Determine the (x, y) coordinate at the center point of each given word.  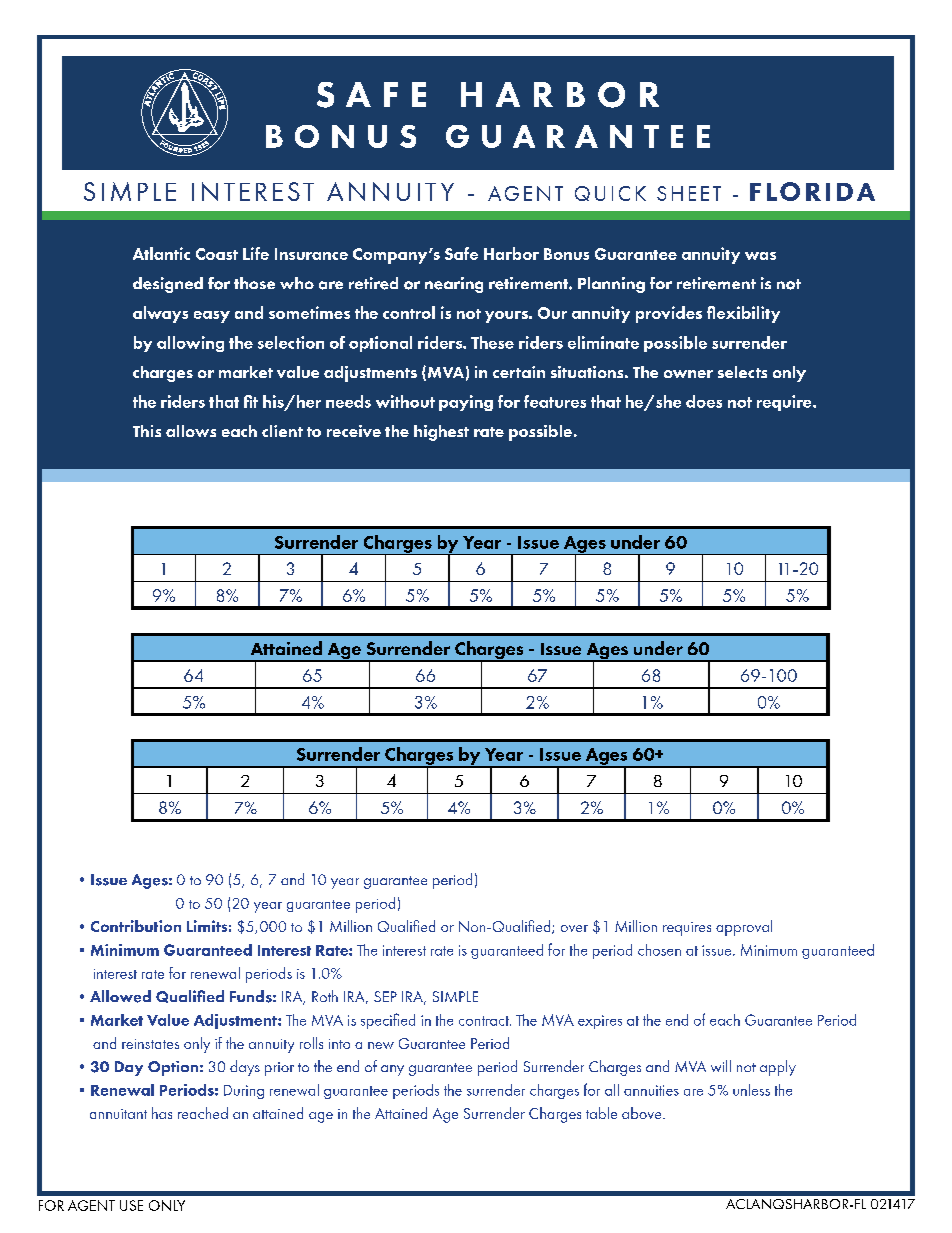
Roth (325, 996)
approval (744, 928)
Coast (217, 254)
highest (441, 433)
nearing (454, 285)
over (574, 928)
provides (669, 314)
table (601, 1113)
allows (191, 431)
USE (131, 1205)
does (704, 401)
